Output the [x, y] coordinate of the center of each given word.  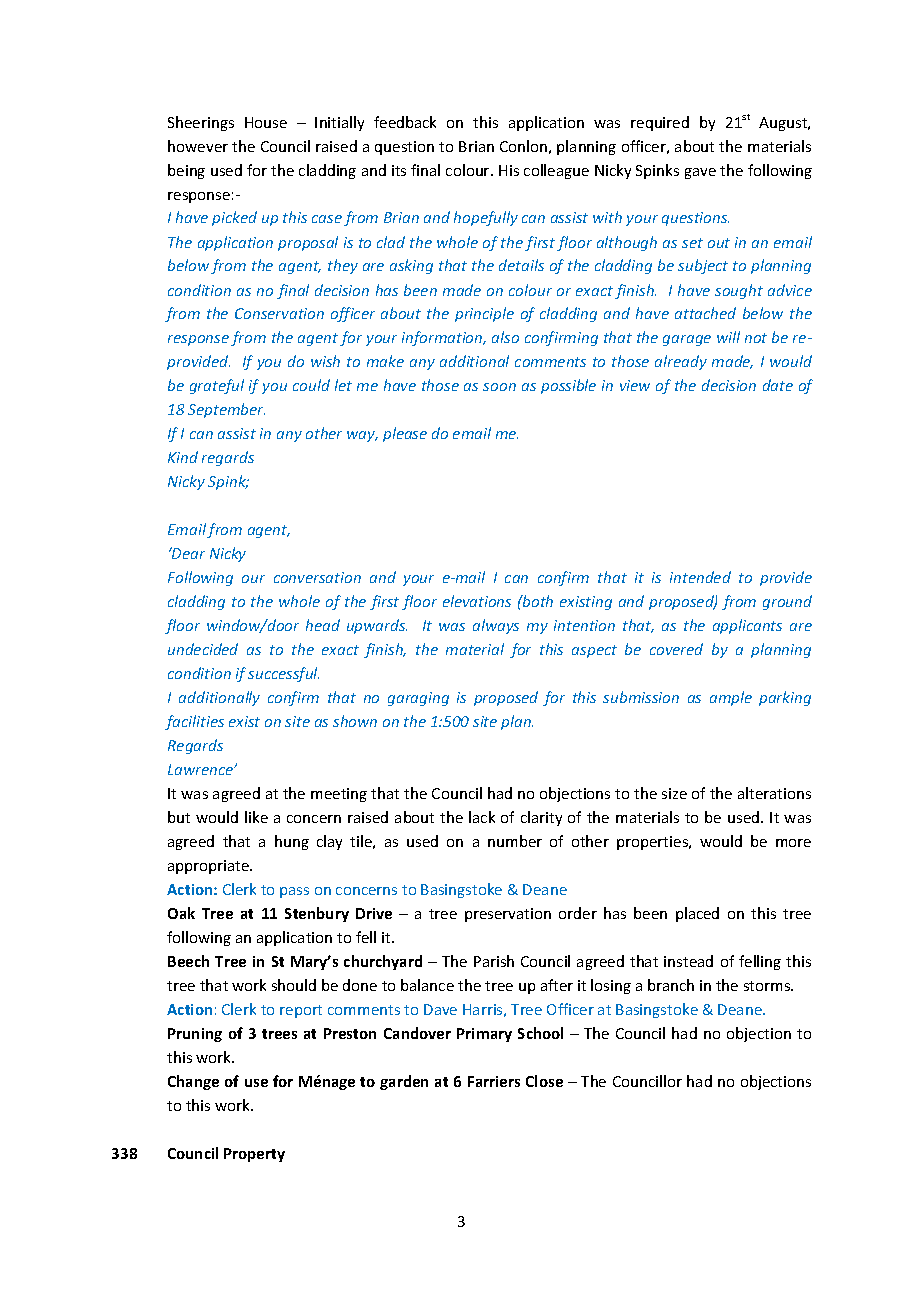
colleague [556, 171]
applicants [747, 626]
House [266, 122]
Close [544, 1081]
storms [768, 986]
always [496, 626]
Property [254, 1155]
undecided [203, 649]
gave [700, 173]
